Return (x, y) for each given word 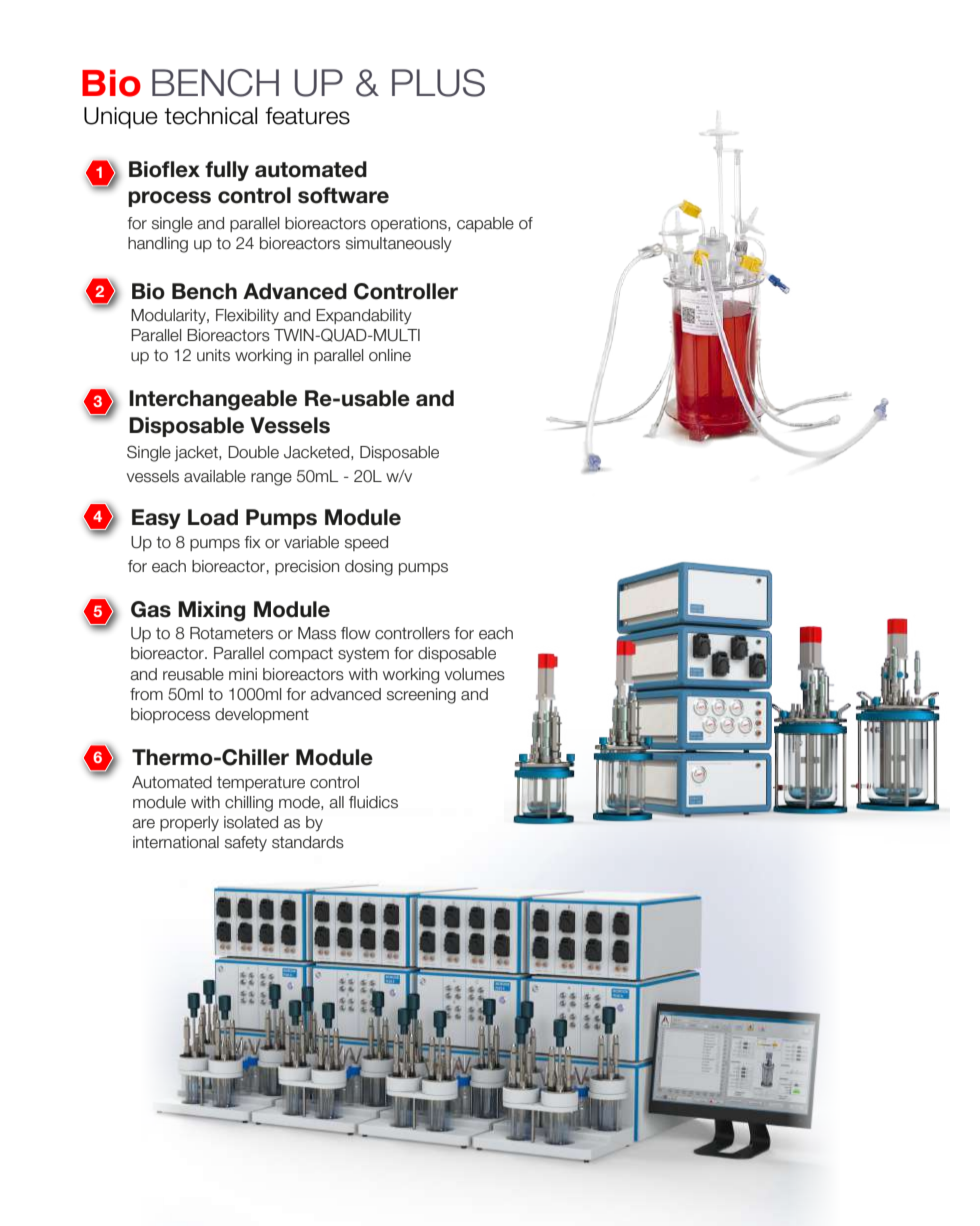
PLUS (438, 83)
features (307, 116)
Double (253, 452)
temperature (261, 783)
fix (252, 542)
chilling (249, 804)
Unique (121, 118)
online (390, 355)
